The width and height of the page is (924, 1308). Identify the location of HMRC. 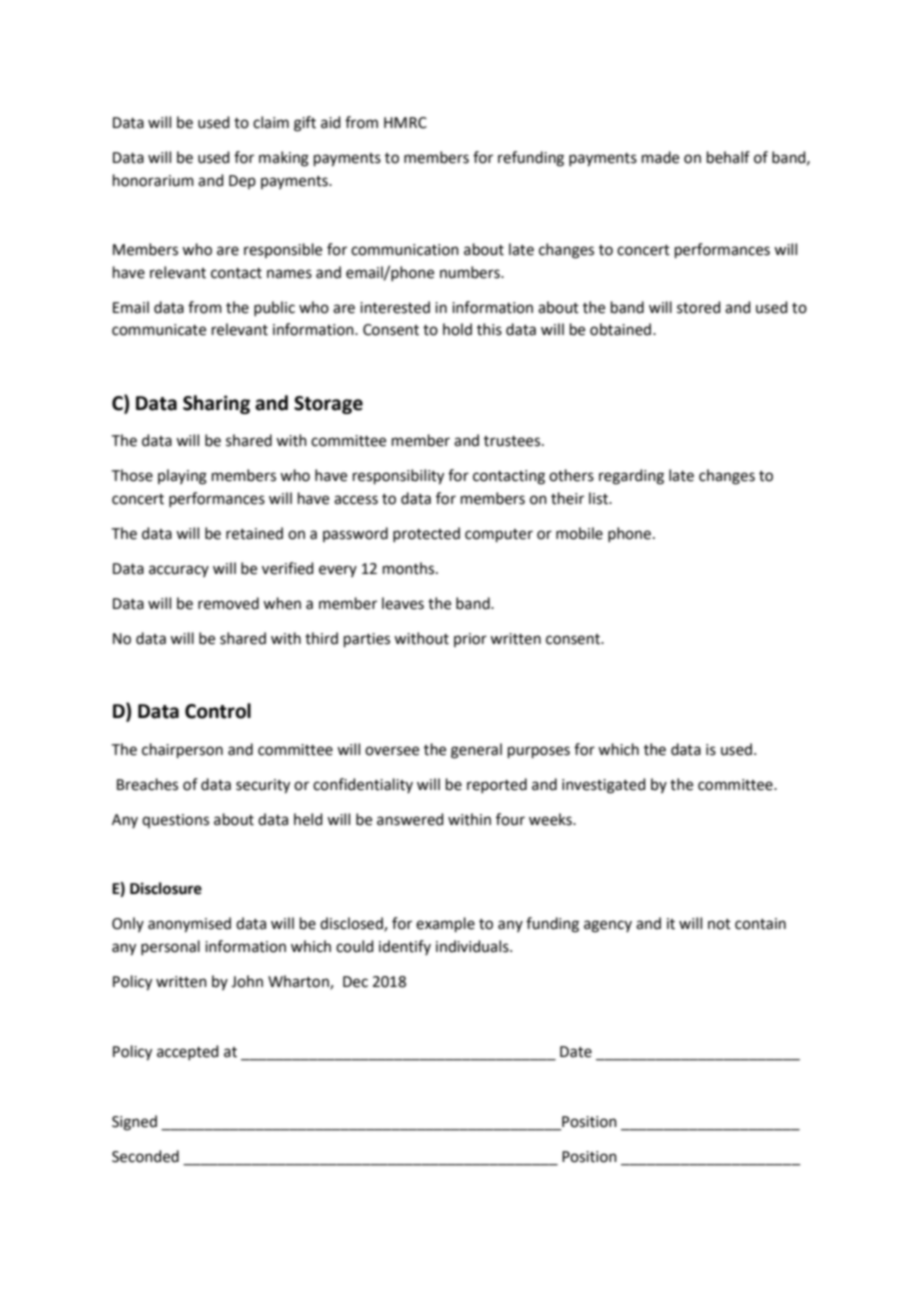
(405, 123).
